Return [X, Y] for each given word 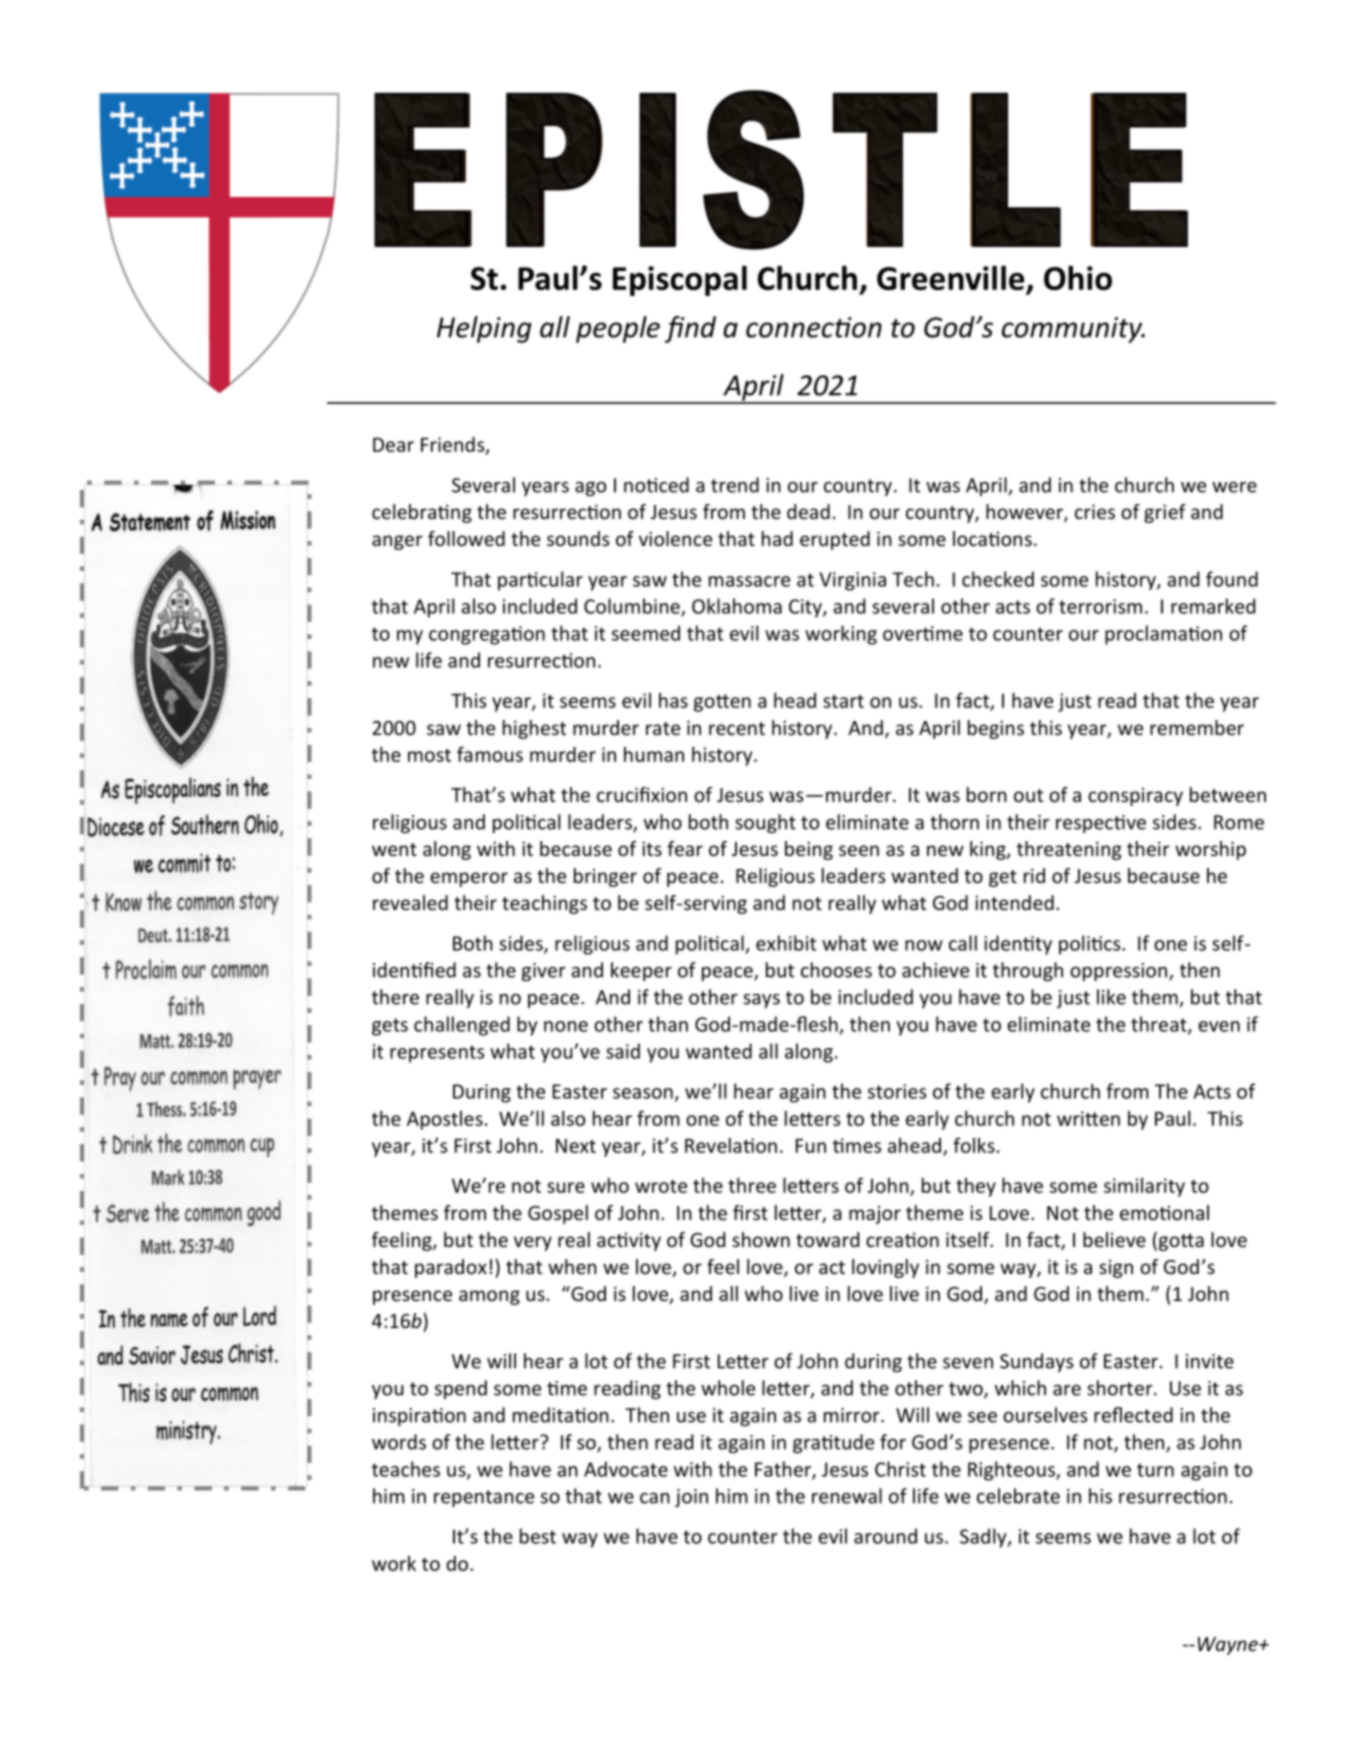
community [1073, 330]
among [489, 1297]
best [538, 1536]
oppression [1118, 972]
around [885, 1536]
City [806, 608]
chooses [836, 970]
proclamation [1163, 635]
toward [827, 1239]
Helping [484, 329]
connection [814, 327]
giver [544, 972]
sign [1116, 1269]
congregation [487, 635]
